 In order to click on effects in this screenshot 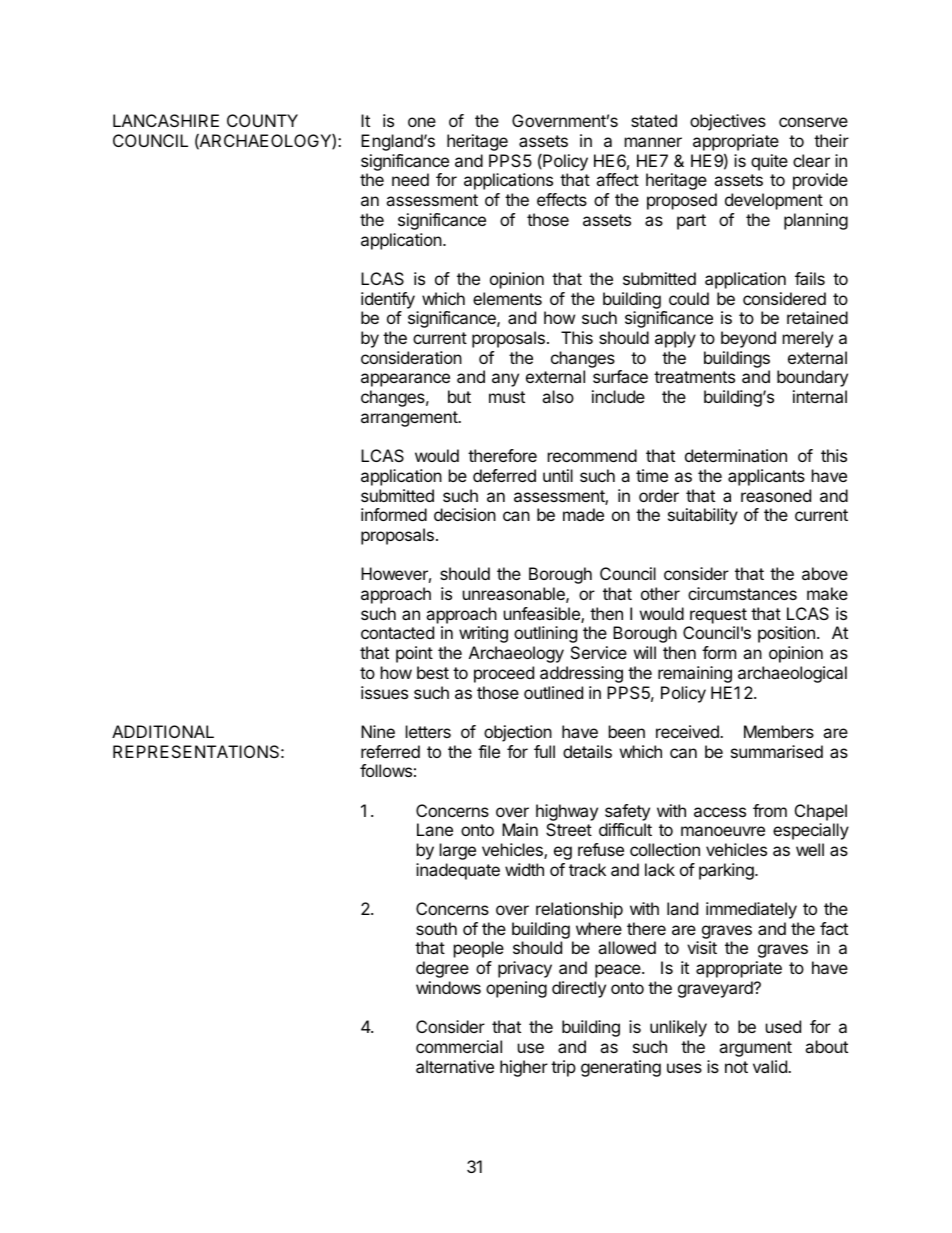, I will do `click(562, 199)`.
